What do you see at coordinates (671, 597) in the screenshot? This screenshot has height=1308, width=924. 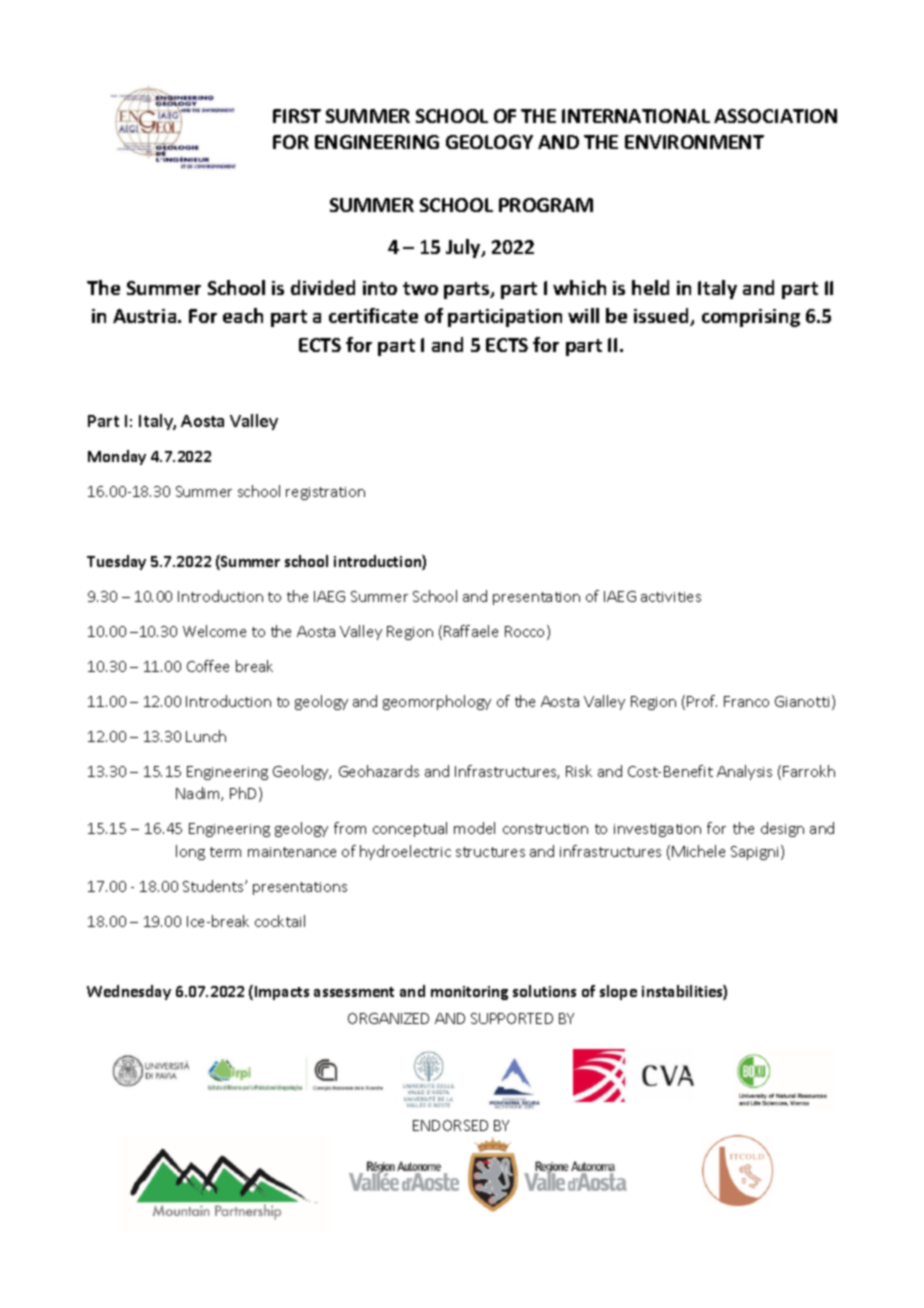 I see `activities` at bounding box center [671, 597].
